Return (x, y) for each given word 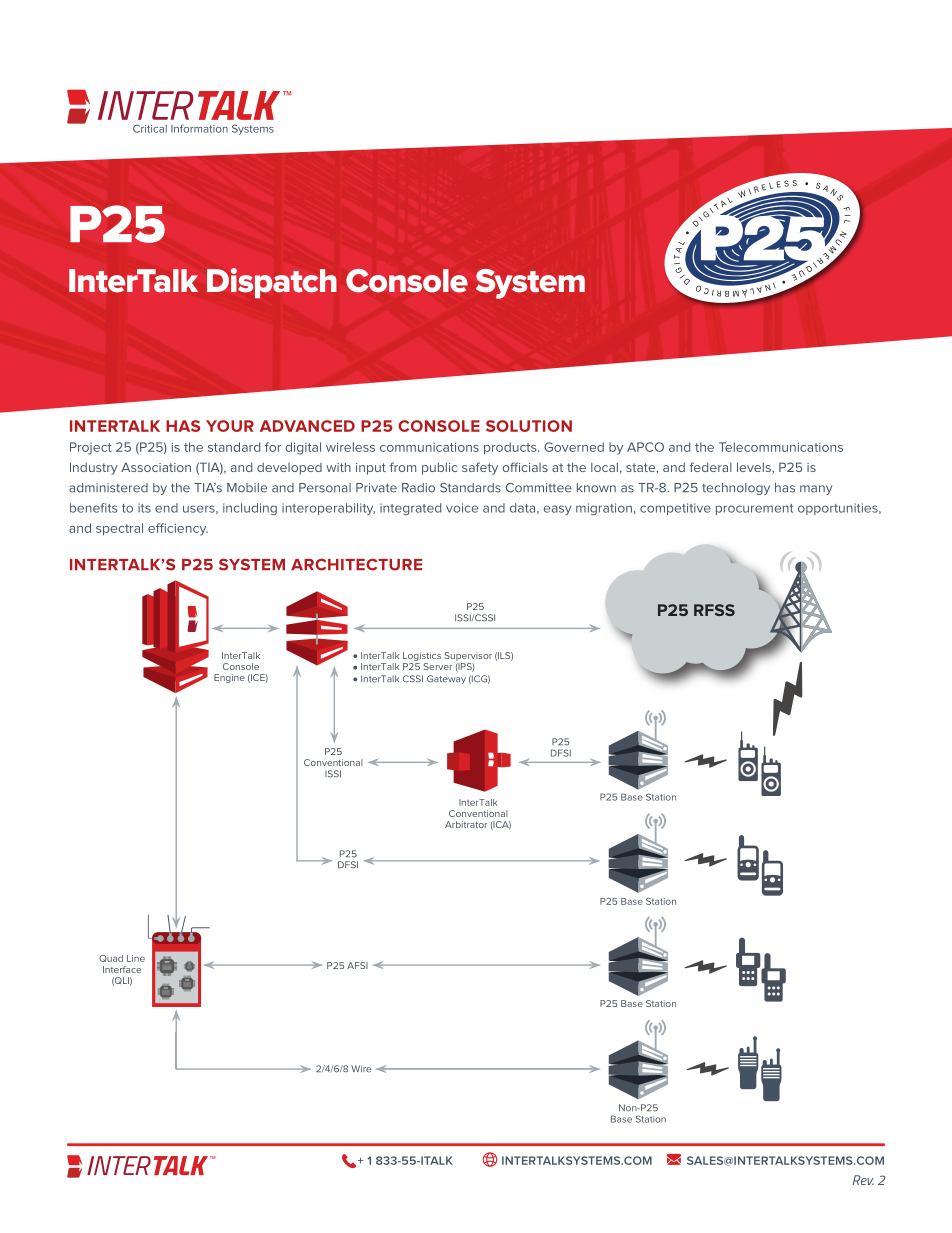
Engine (229, 678)
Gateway (446, 679)
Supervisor (468, 656)
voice (462, 508)
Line (136, 958)
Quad (111, 958)
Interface (122, 969)
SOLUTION (529, 426)
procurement (754, 509)
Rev (863, 1180)
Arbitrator (466, 824)
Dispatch (272, 283)
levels (755, 468)
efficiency (178, 529)
